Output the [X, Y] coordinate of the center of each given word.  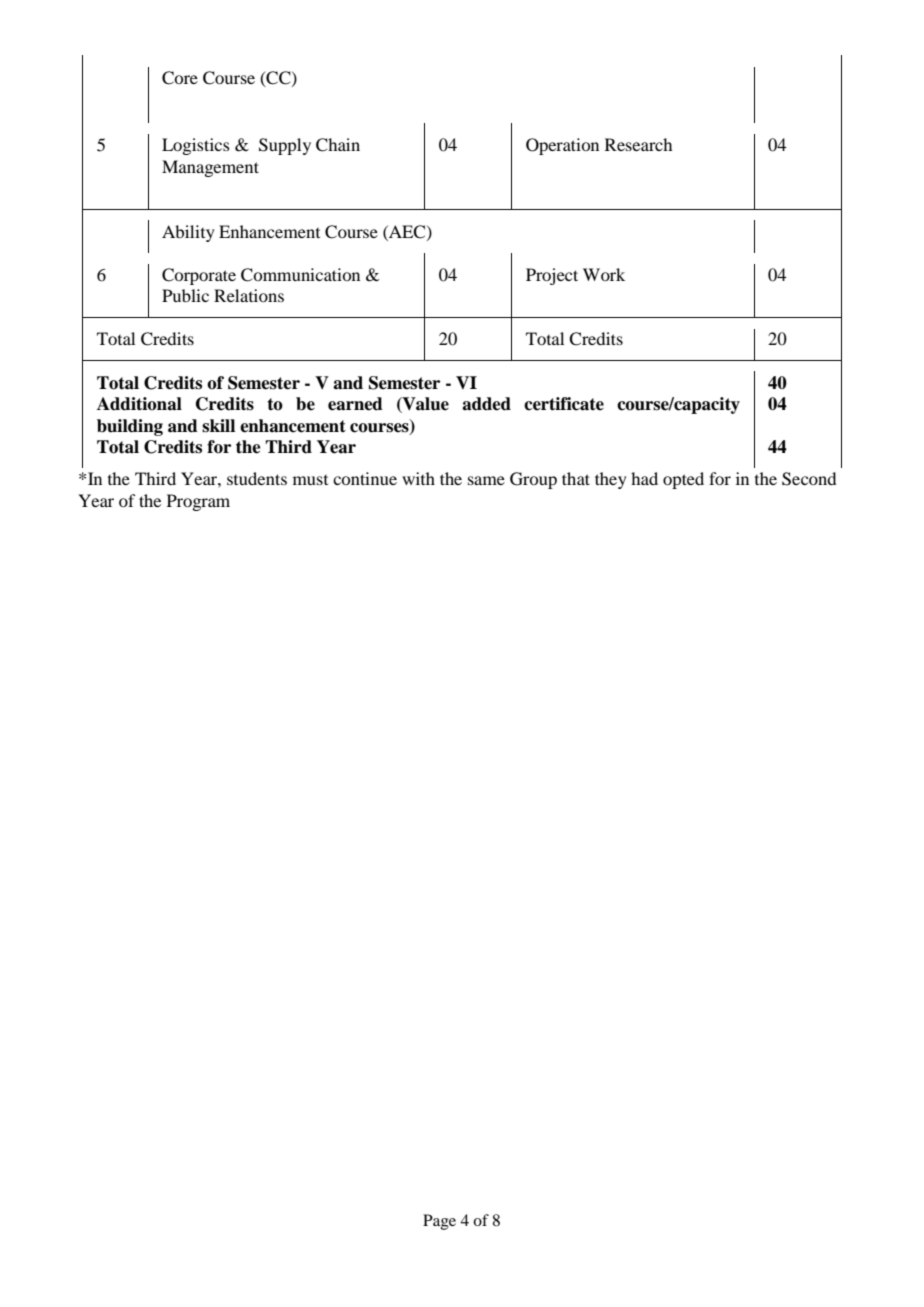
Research [638, 144]
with [418, 478]
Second [809, 479]
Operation [562, 146]
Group [533, 480]
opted [683, 480]
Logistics [196, 146]
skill [218, 426]
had [644, 478]
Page [439, 1222]
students [257, 478]
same [486, 480]
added [486, 404]
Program [198, 502]
